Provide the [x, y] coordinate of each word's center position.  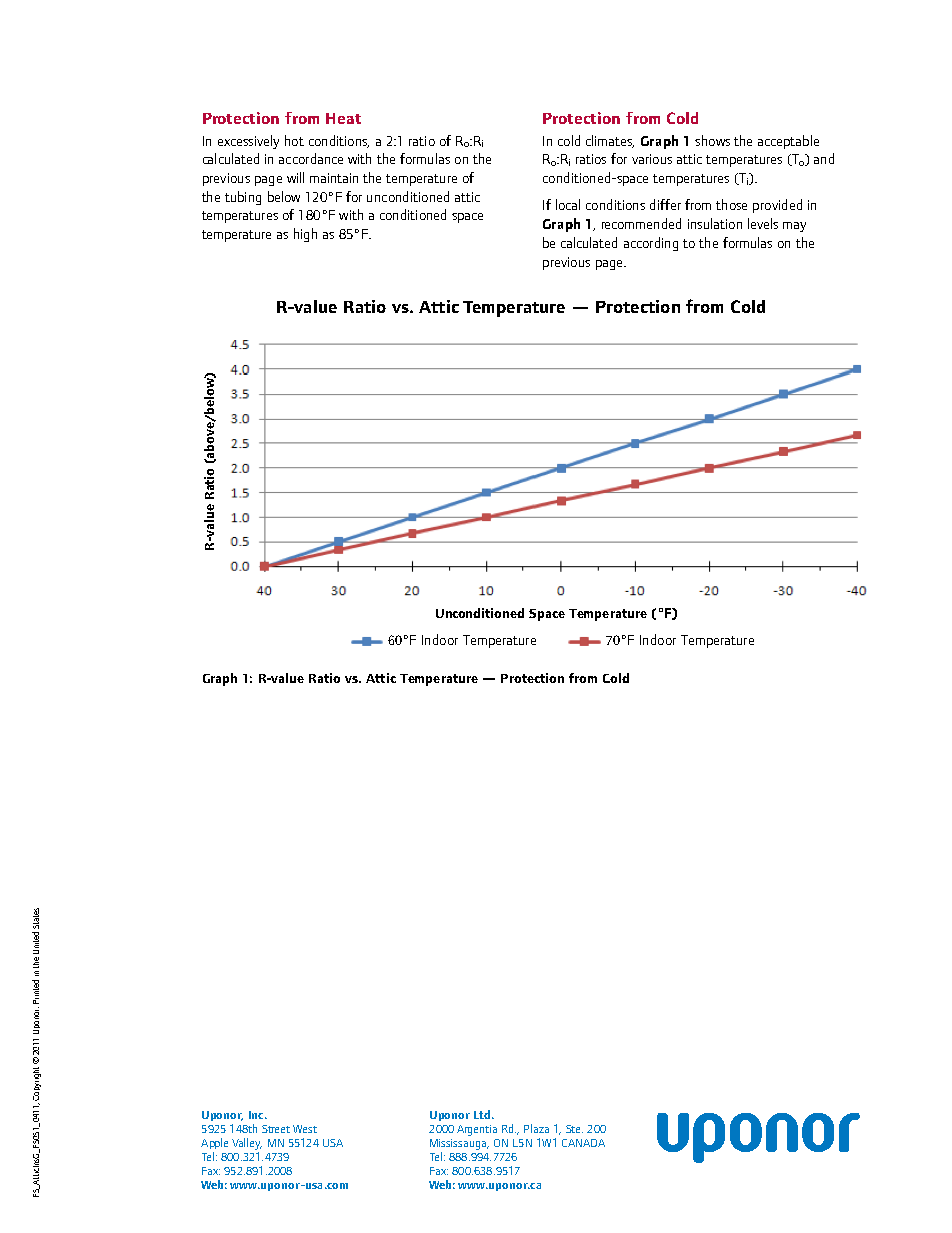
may [794, 227]
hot [294, 140]
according [651, 244]
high [305, 235]
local [568, 204]
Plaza [536, 1128]
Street [276, 1129]
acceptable [788, 142]
